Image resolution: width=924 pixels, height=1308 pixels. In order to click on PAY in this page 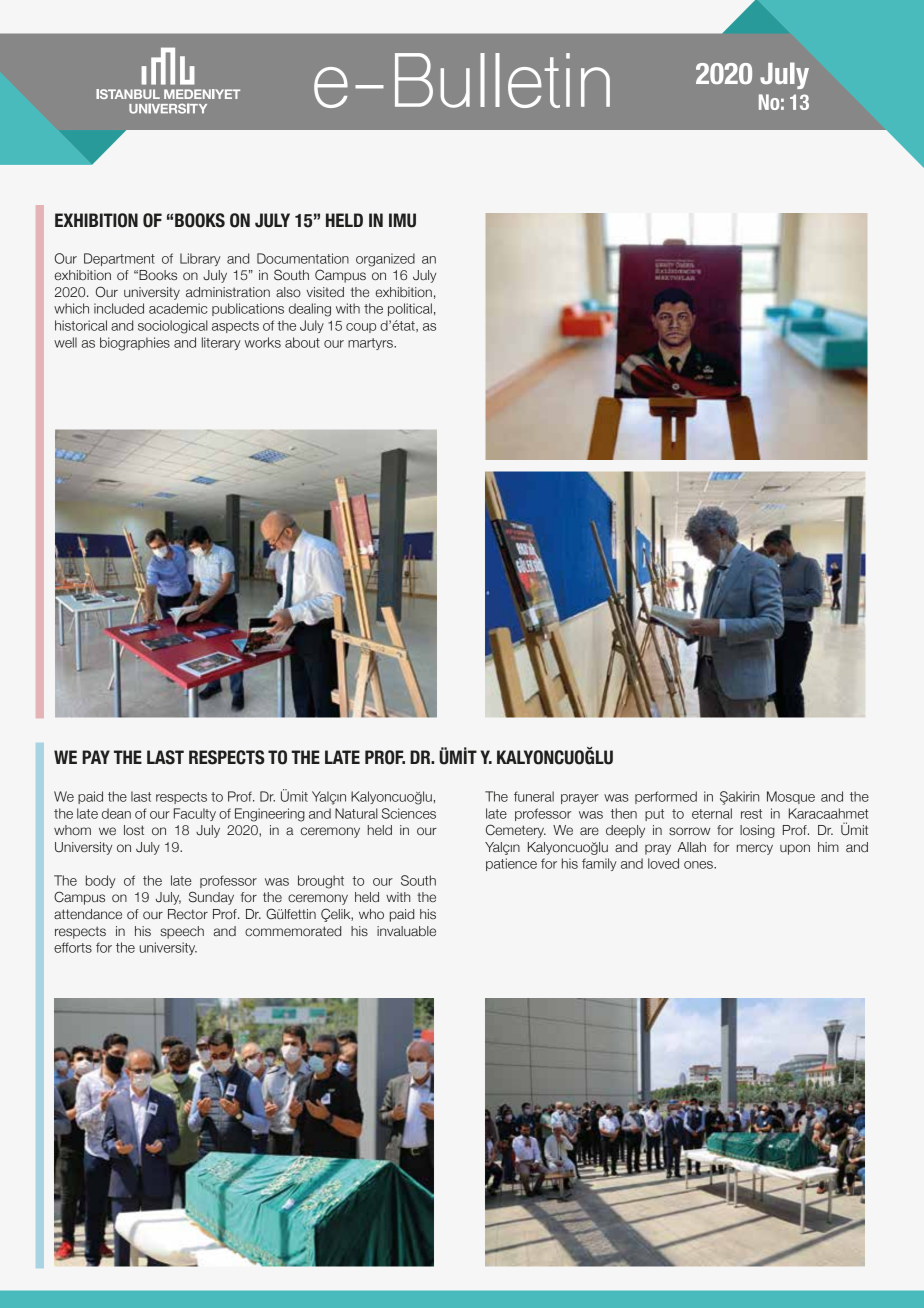, I will do `click(96, 757)`.
